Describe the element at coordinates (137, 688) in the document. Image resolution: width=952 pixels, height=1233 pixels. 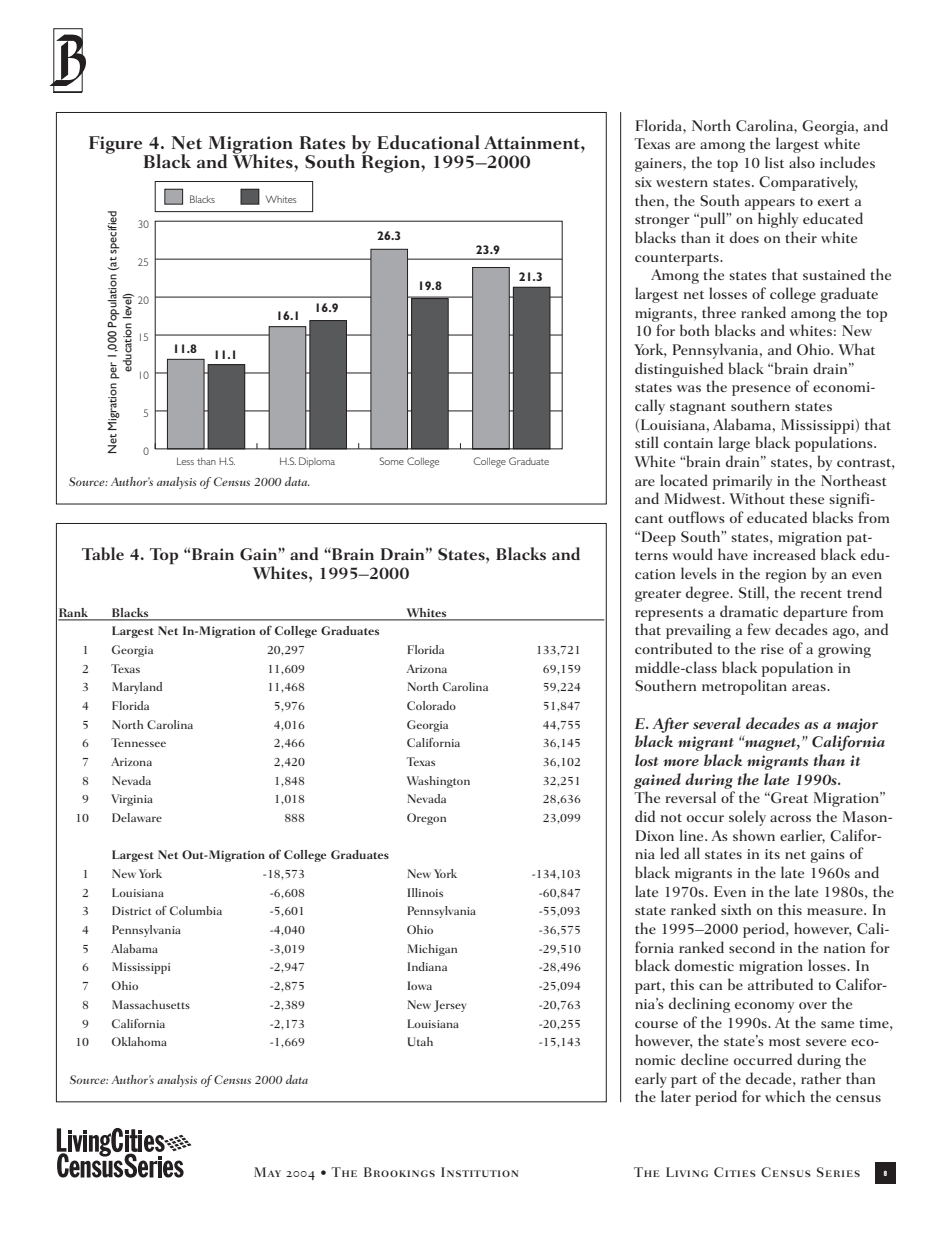
I see `Maryland` at that location.
